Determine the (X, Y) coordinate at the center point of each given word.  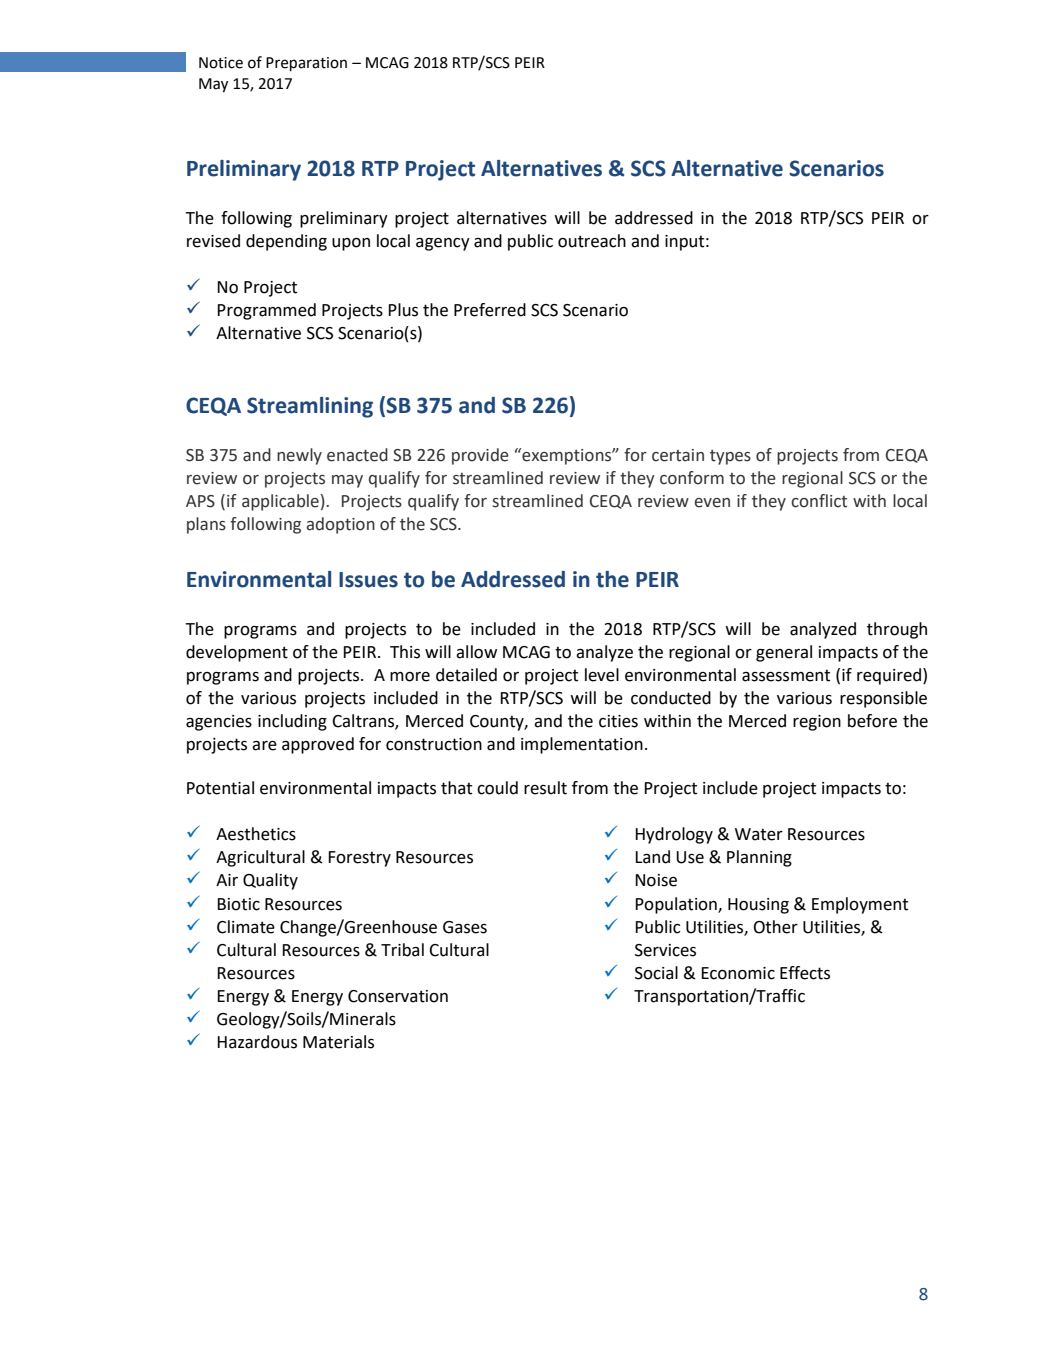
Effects (805, 973)
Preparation (306, 64)
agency (443, 244)
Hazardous (257, 1042)
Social (656, 973)
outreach (592, 241)
